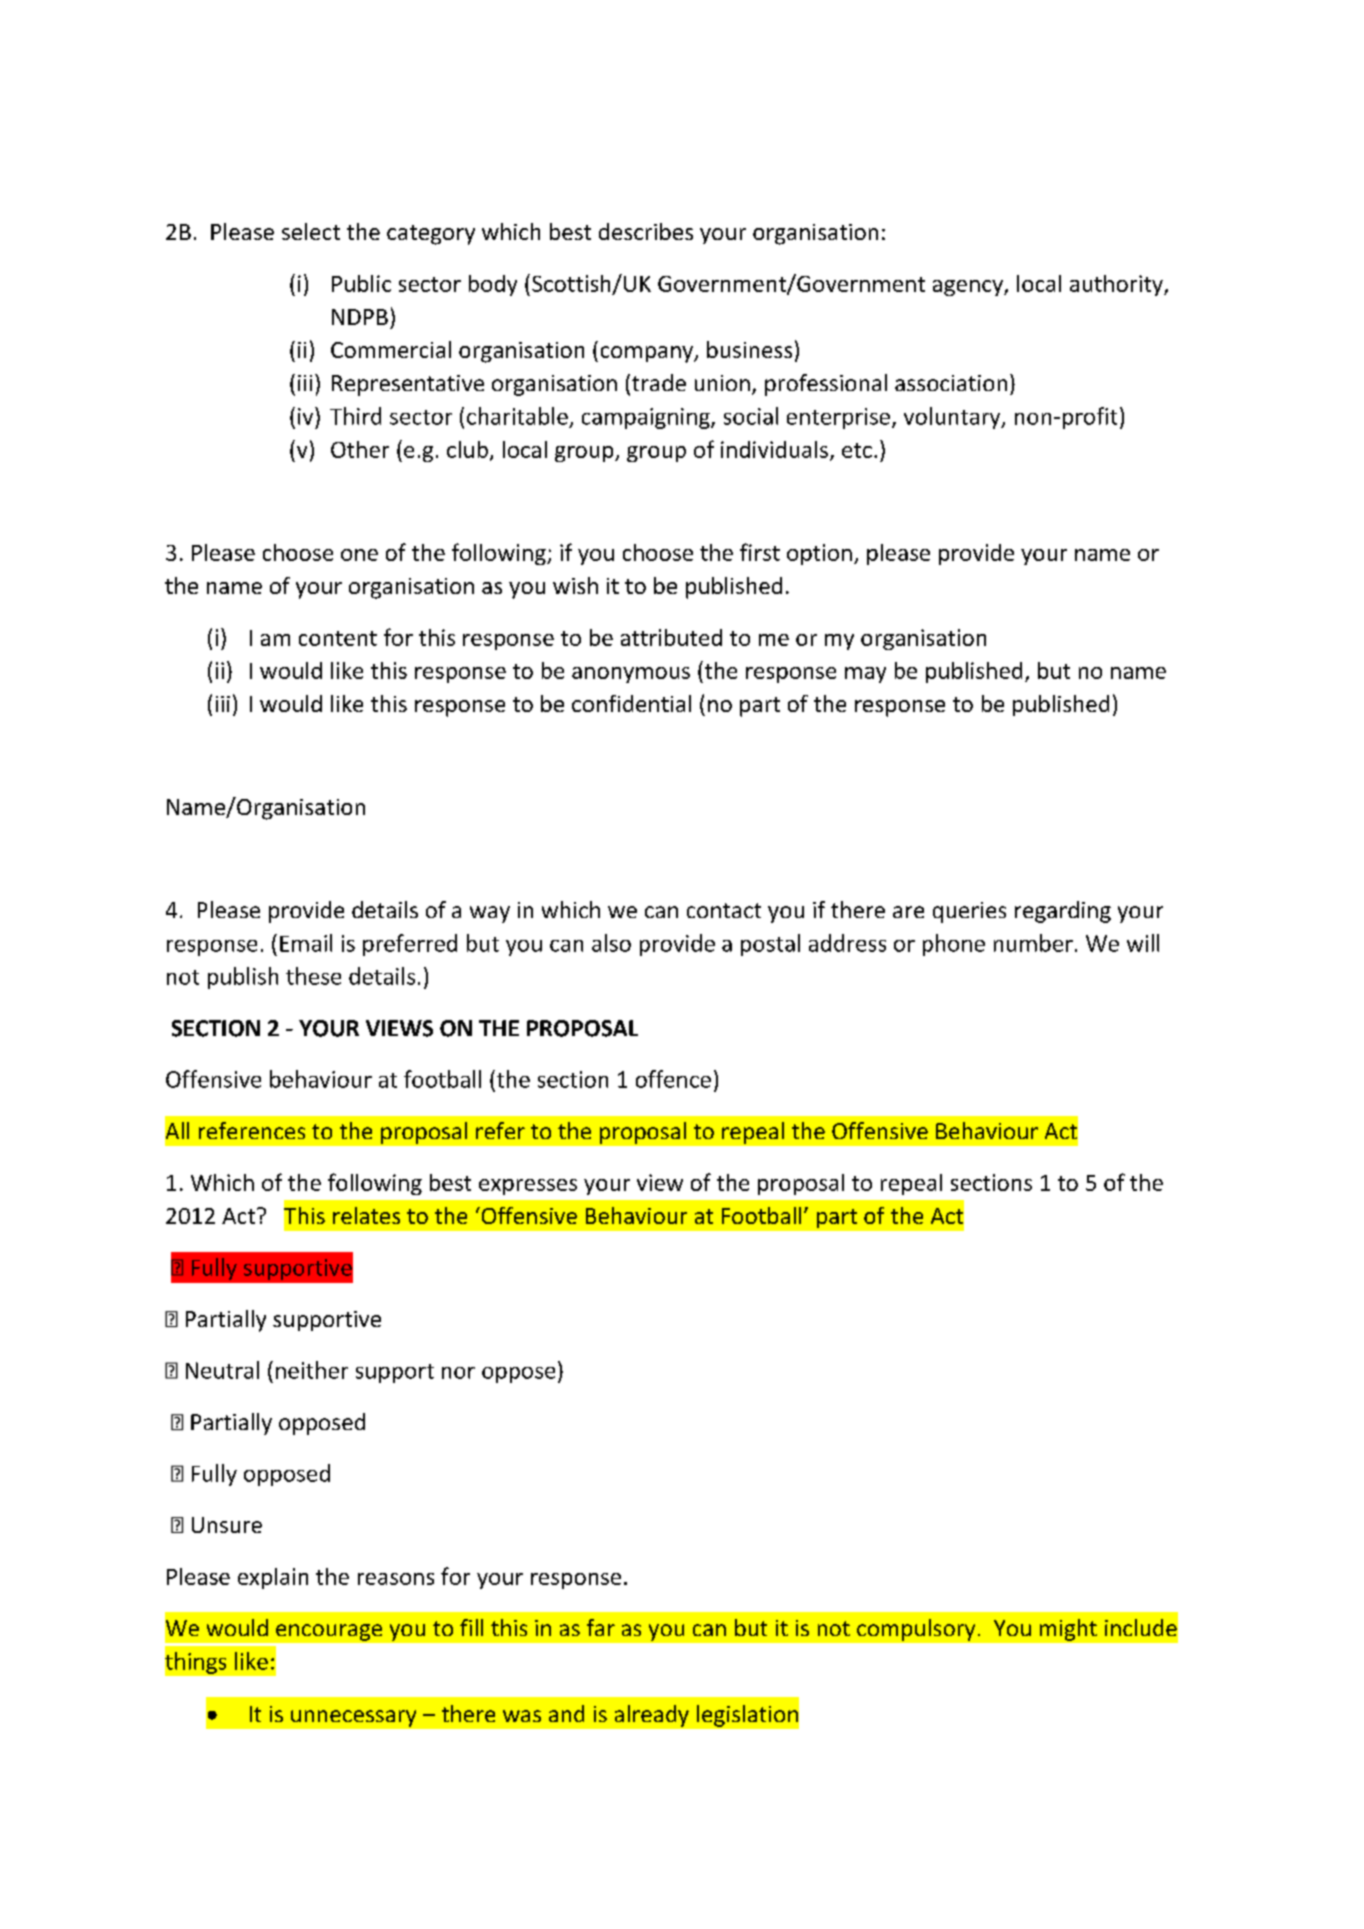 The height and width of the document is (1929, 1364). Describe the element at coordinates (1033, 943) in the document. I see `number` at that location.
